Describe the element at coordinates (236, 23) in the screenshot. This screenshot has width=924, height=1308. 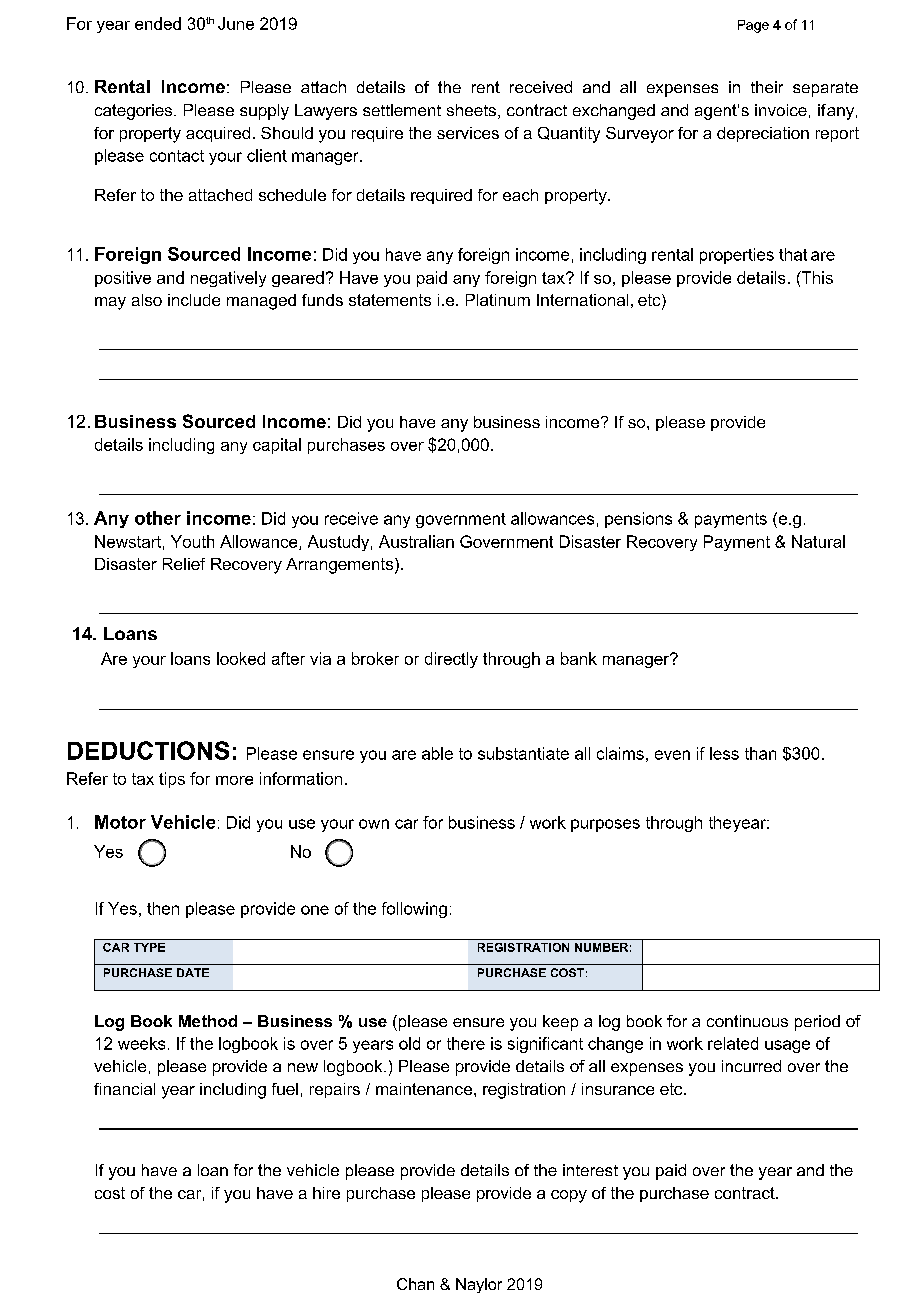
I see `June` at that location.
